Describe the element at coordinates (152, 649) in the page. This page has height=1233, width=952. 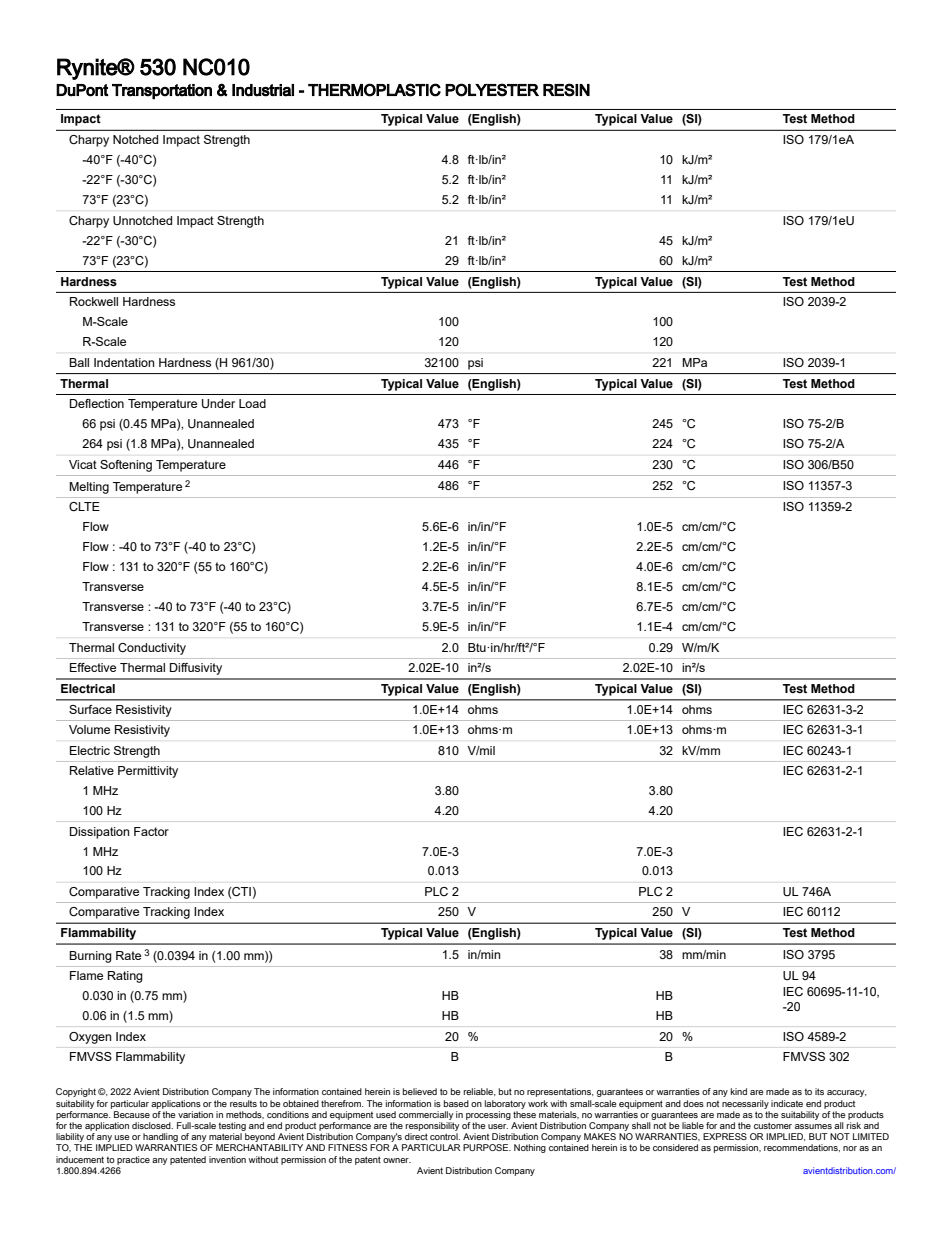
I see `Conductivity` at that location.
